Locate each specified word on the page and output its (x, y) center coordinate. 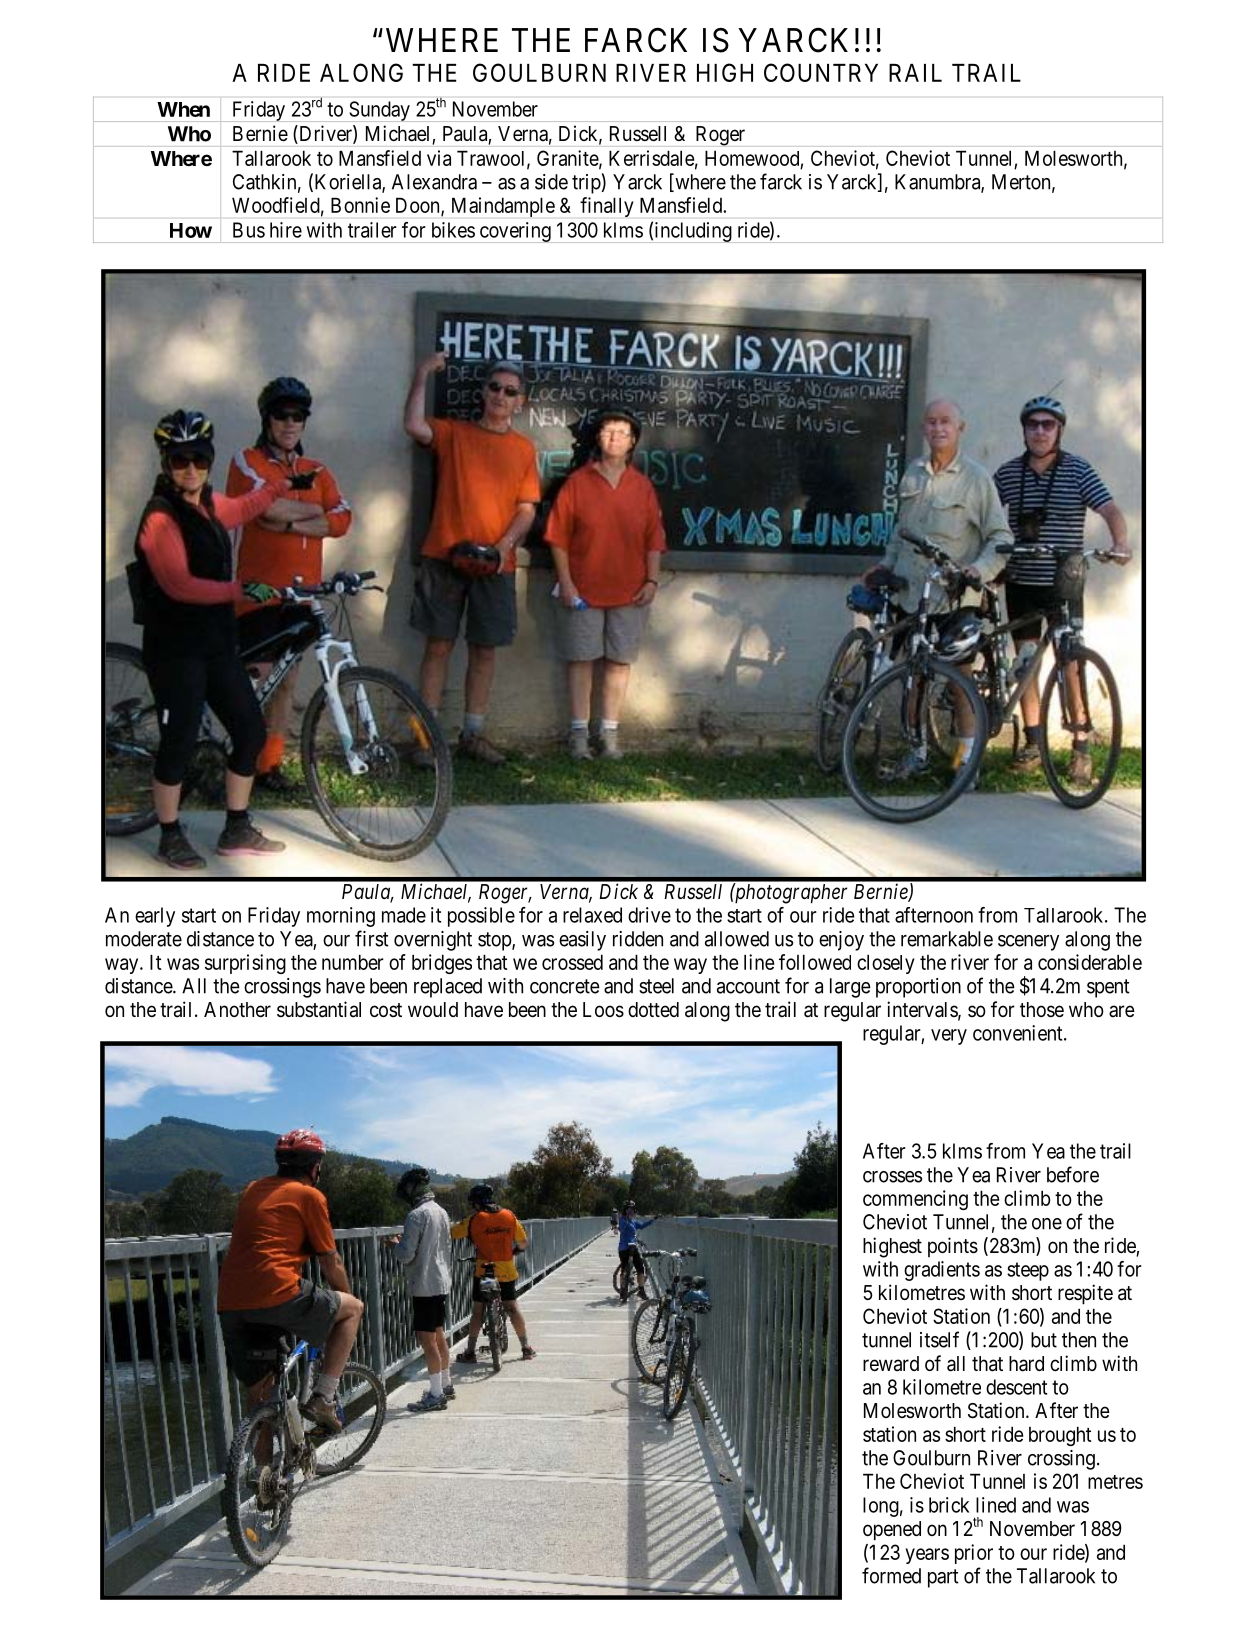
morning (341, 917)
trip (586, 184)
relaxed (592, 915)
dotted (653, 1010)
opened (892, 1531)
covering (515, 232)
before (1073, 1174)
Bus (249, 230)
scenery (1028, 943)
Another (237, 1009)
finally (607, 207)
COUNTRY (821, 72)
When (183, 109)
